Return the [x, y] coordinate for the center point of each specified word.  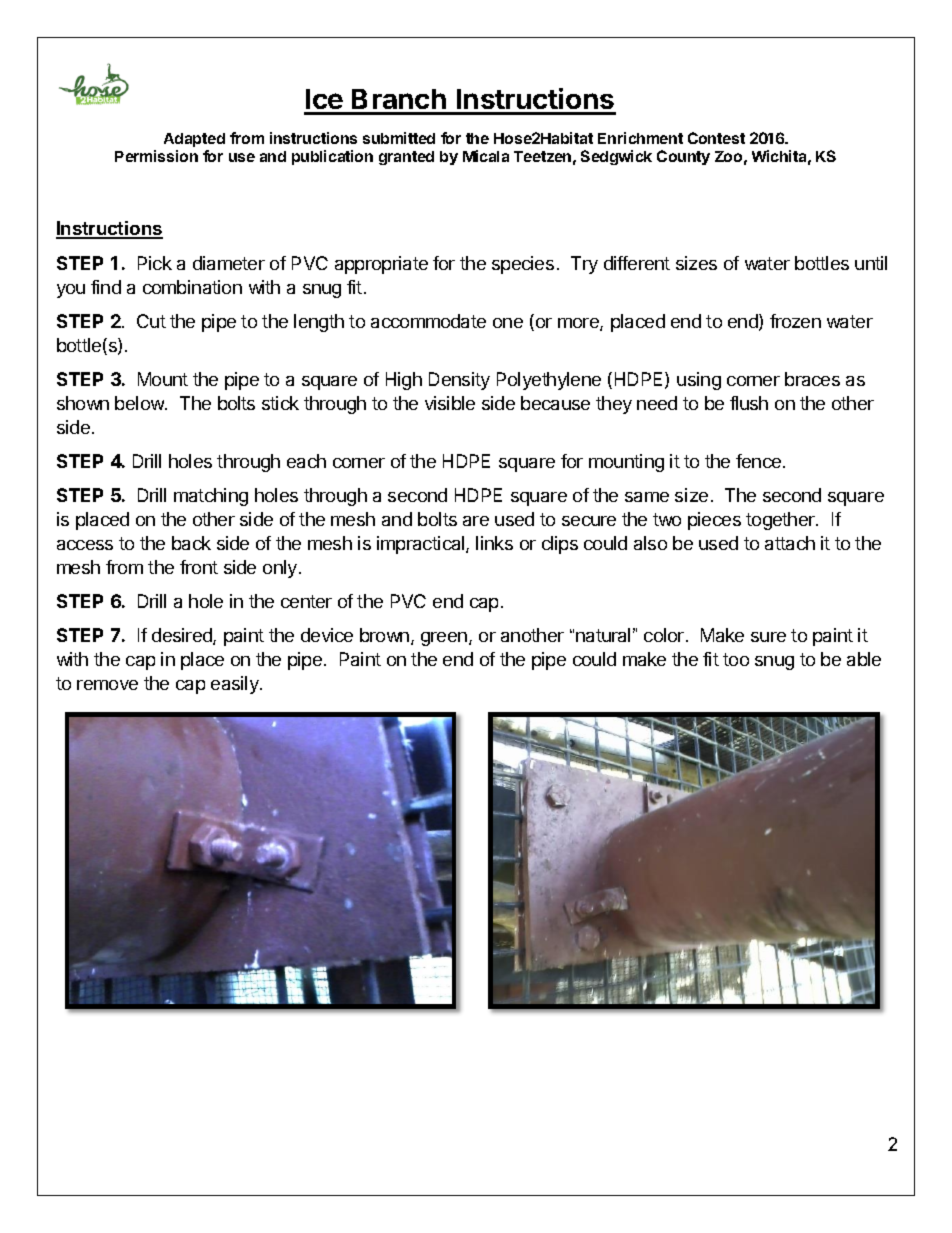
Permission [156, 156]
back [191, 543]
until [871, 263]
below [140, 403]
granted [406, 158]
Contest [716, 138]
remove [107, 685]
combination [192, 287]
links [494, 543]
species [523, 265]
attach [790, 543]
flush [749, 403]
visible [450, 403]
